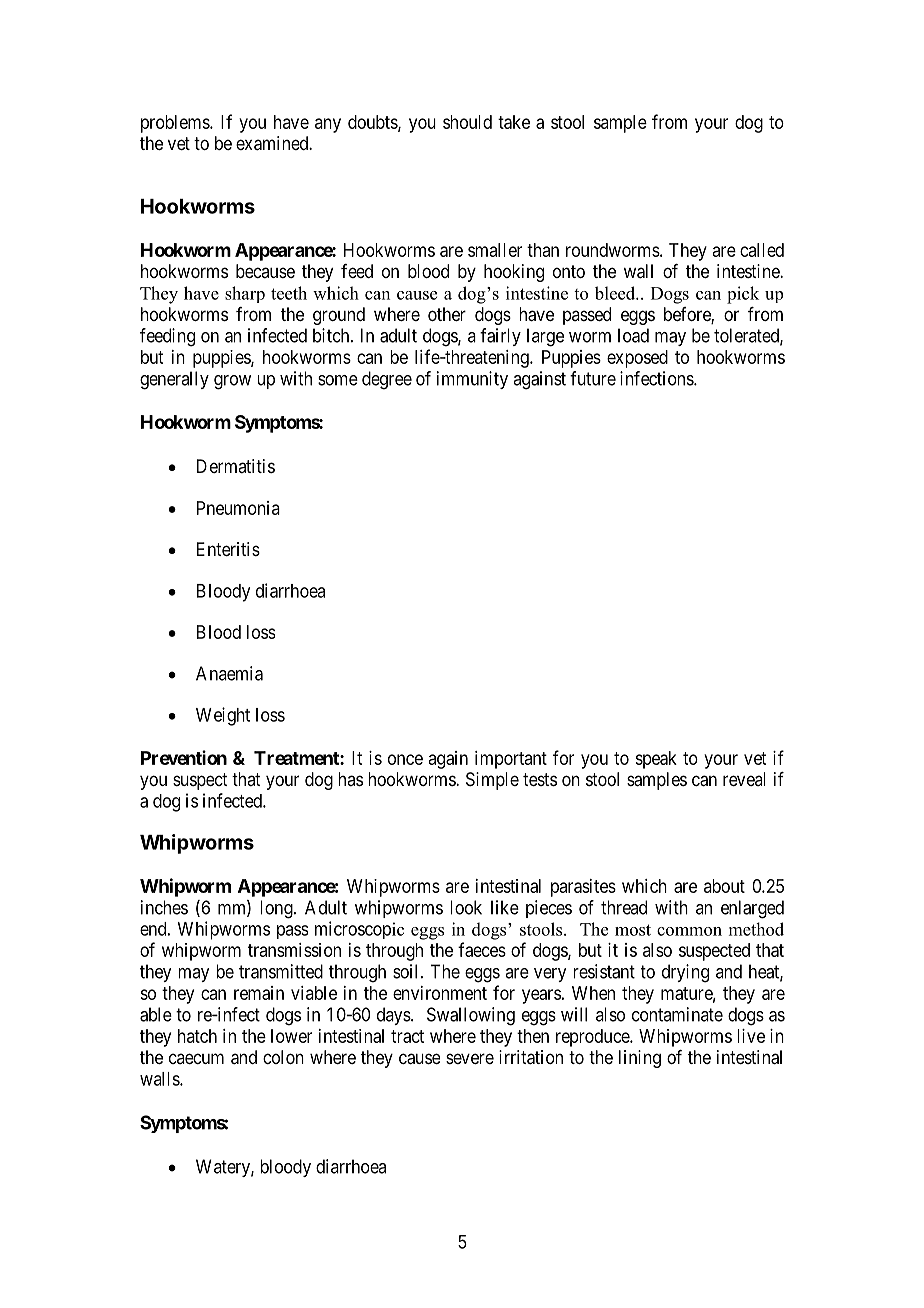 This screenshot has width=924, height=1308. I want to click on problems, so click(176, 124).
